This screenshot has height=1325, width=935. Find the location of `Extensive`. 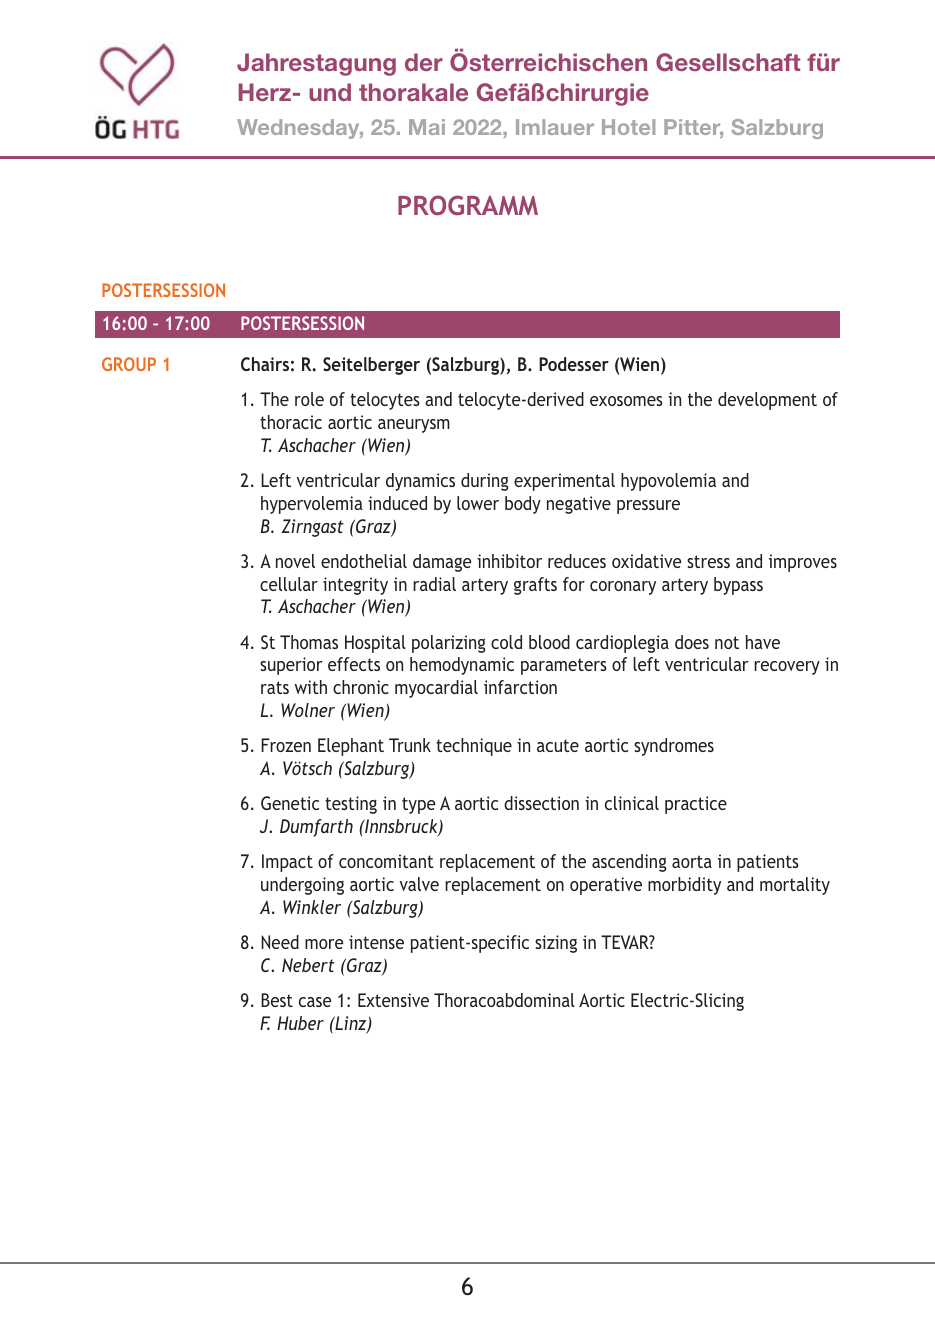

Extensive is located at coordinates (393, 1000).
